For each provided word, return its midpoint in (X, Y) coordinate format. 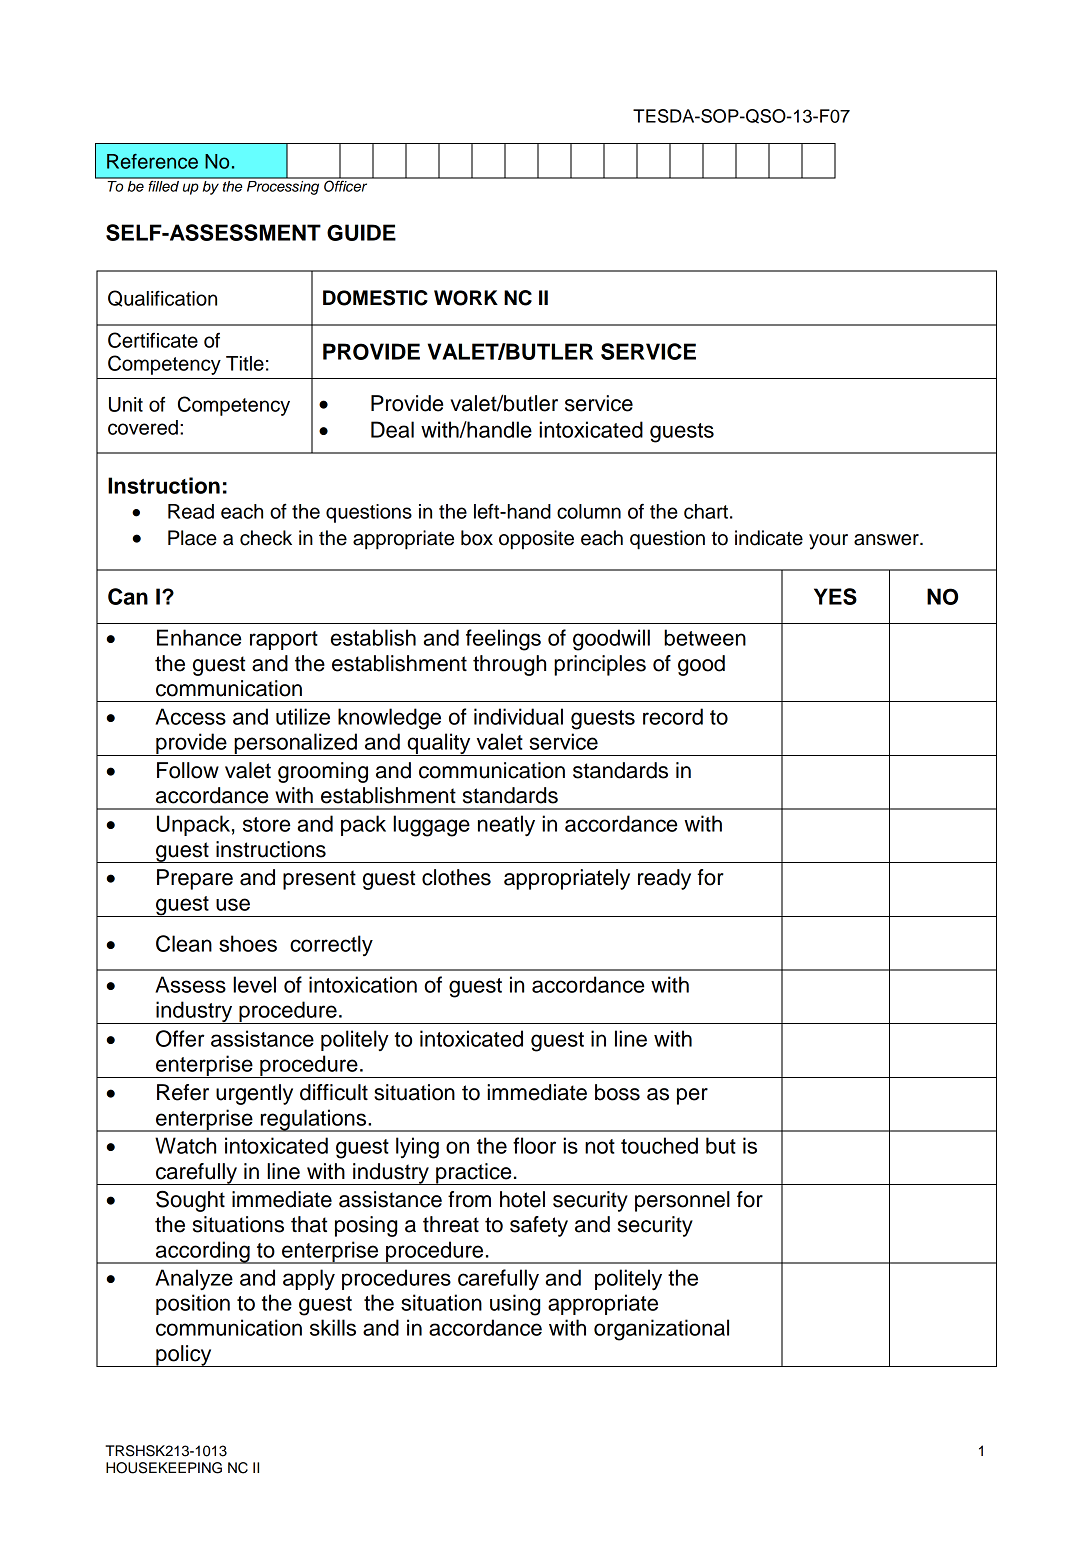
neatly (506, 826)
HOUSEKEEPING (164, 1468)
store (266, 824)
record (673, 716)
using (515, 1305)
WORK (466, 298)
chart (706, 511)
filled (163, 185)
